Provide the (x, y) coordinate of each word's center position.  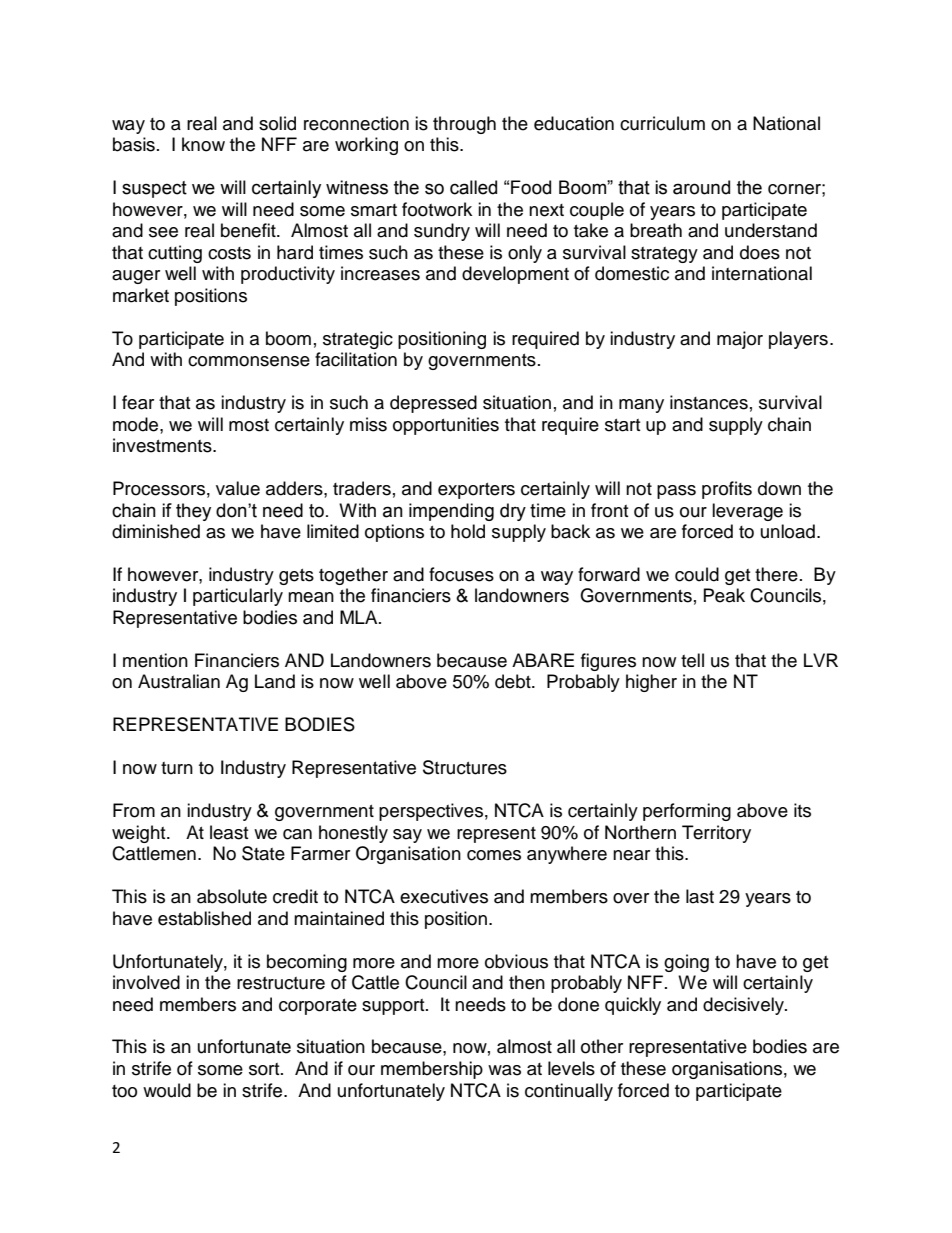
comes (494, 855)
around (701, 187)
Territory (716, 834)
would (167, 1090)
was (504, 1070)
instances (709, 402)
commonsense (249, 361)
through (464, 125)
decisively (744, 1006)
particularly (238, 597)
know (203, 144)
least (229, 832)
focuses (461, 574)
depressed (433, 404)
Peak (724, 595)
